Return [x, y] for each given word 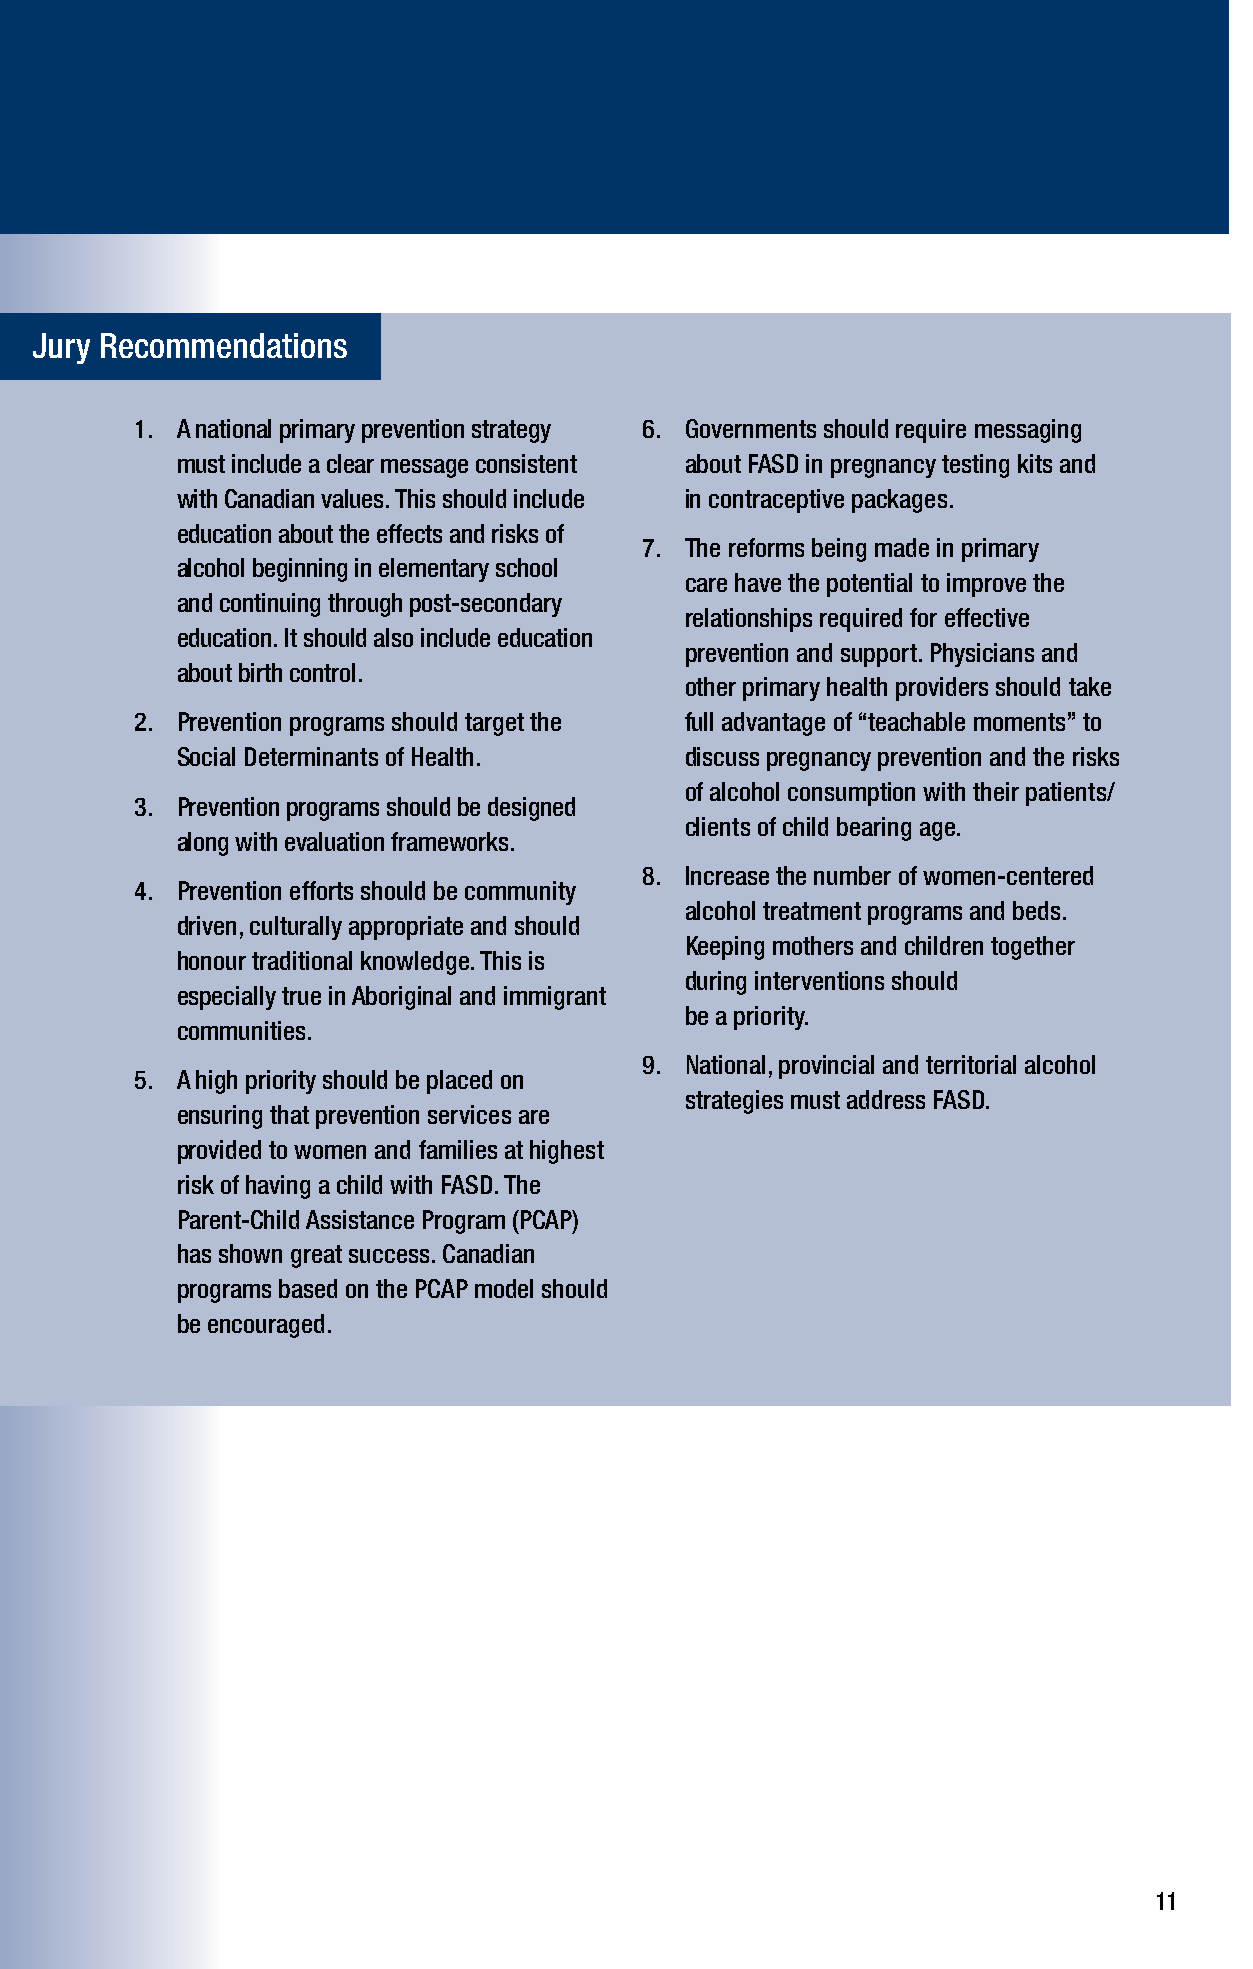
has [194, 1253]
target [494, 724]
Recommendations [224, 345]
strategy [511, 431]
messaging [1028, 431]
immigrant [555, 998]
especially [227, 998]
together [1033, 948]
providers [942, 689]
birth [260, 672]
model [504, 1288]
